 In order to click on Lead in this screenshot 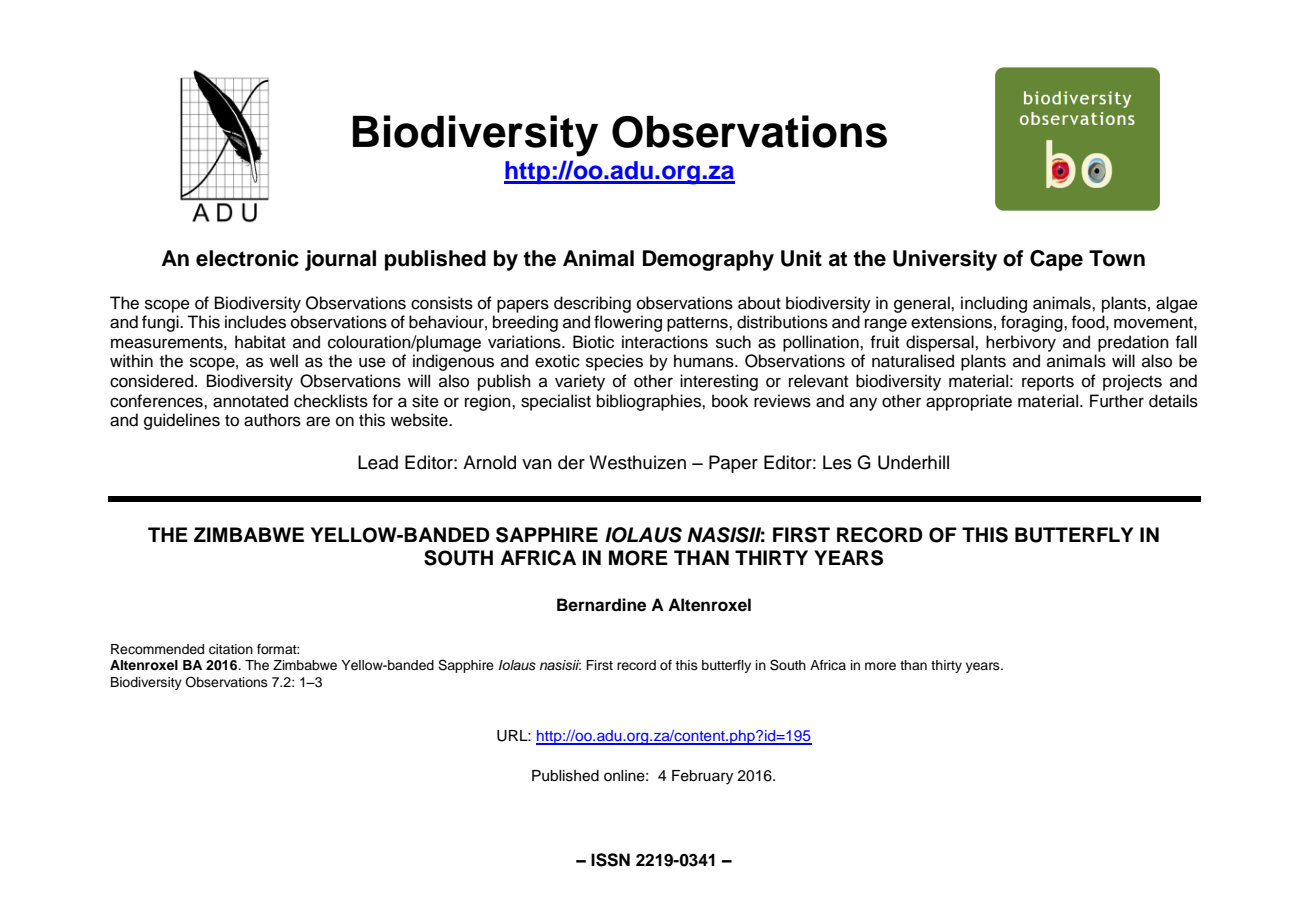, I will do `click(378, 462)`.
